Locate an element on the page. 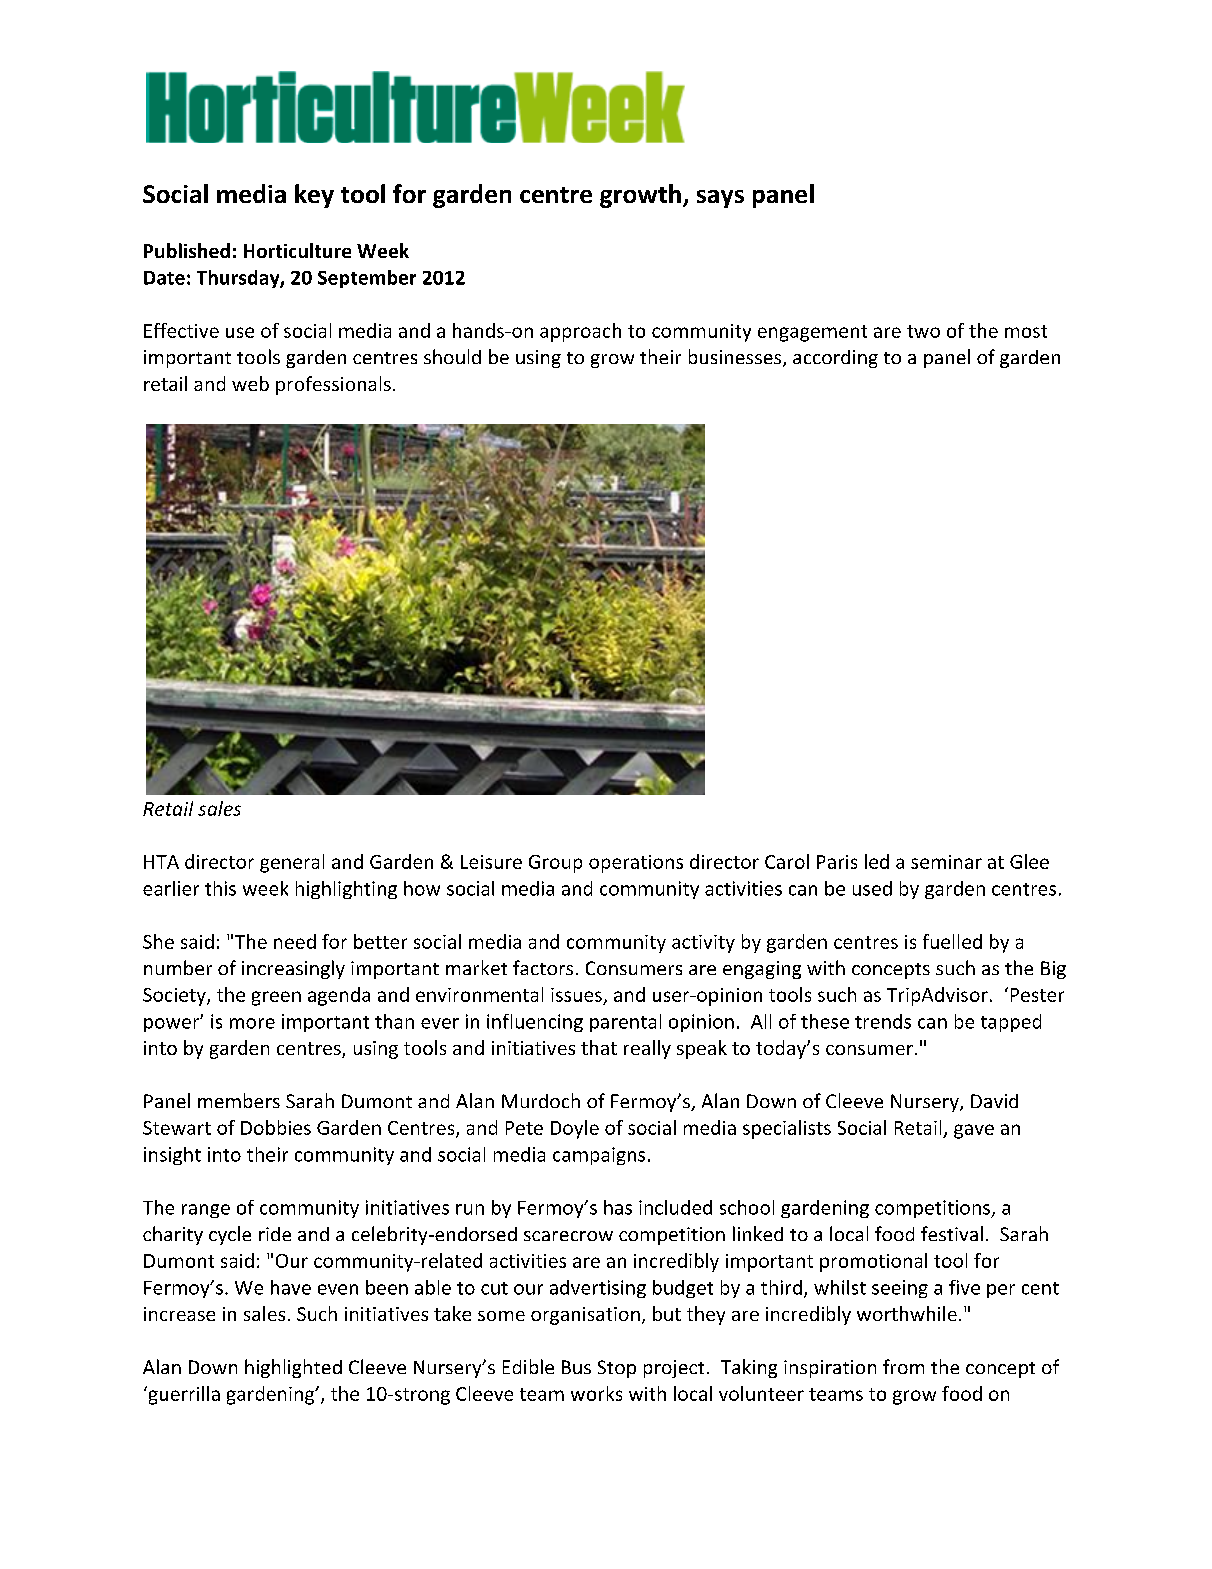  highlighted is located at coordinates (293, 1368).
